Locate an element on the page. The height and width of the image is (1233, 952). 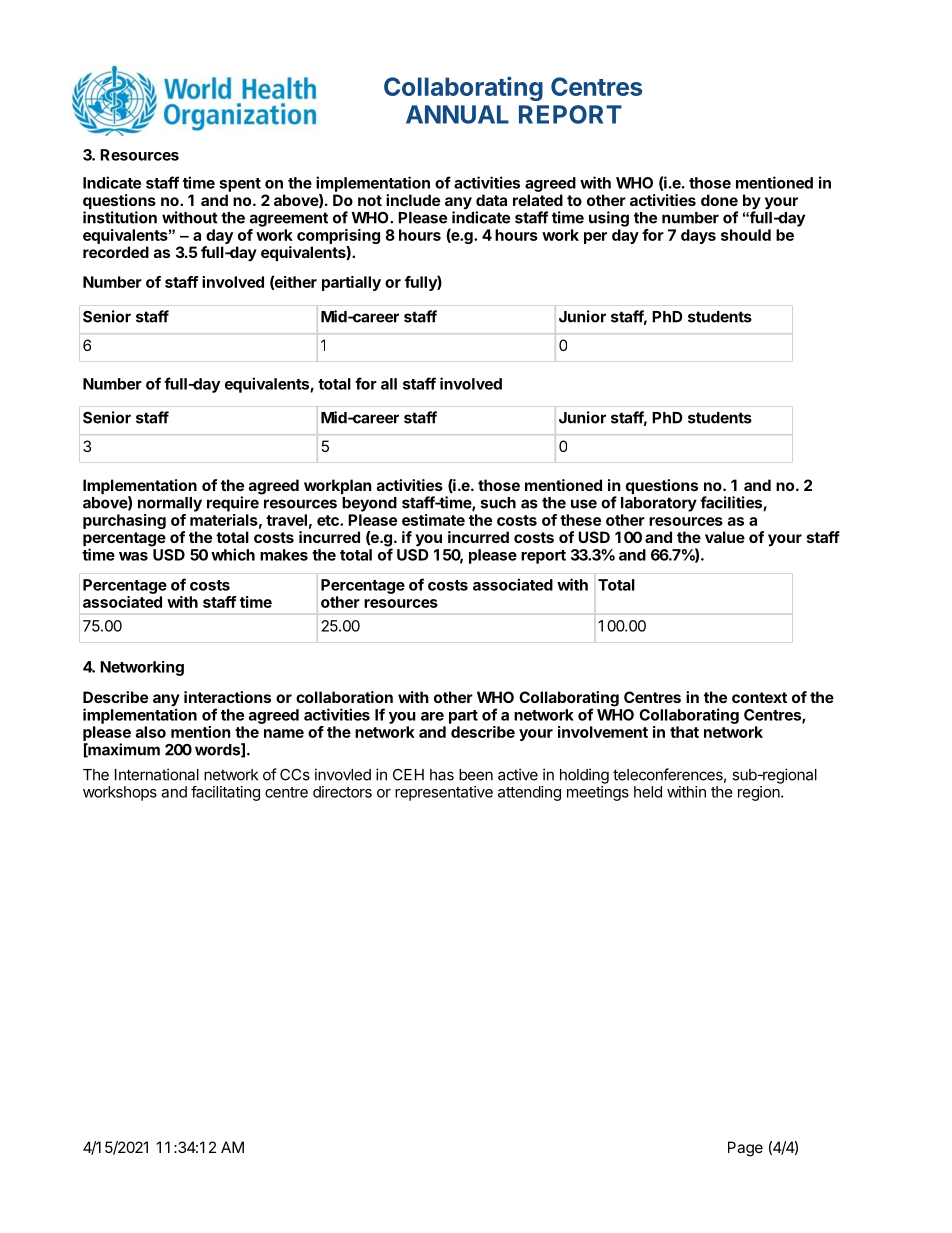
done is located at coordinates (719, 200).
